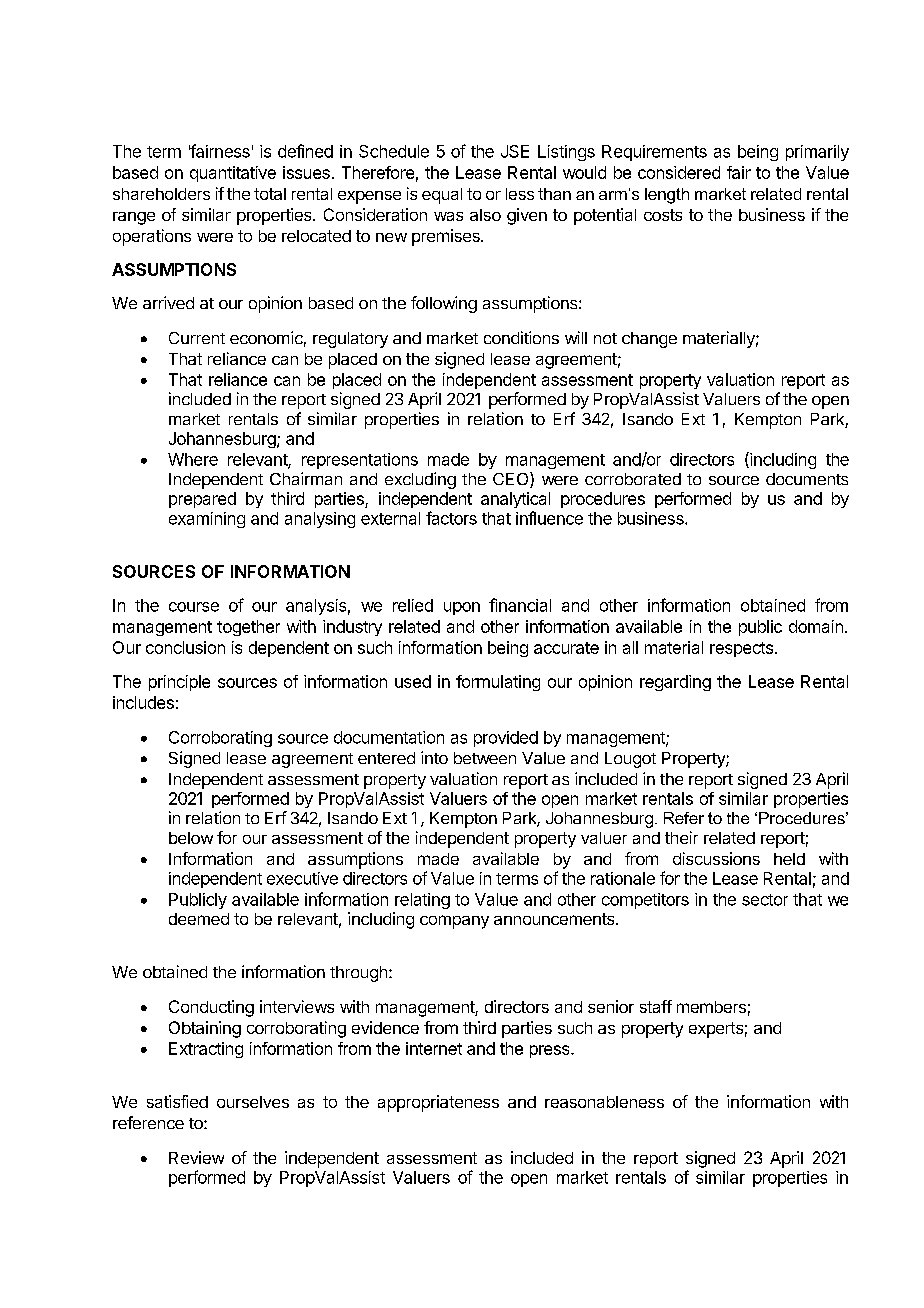 This screenshot has width=924, height=1308. What do you see at coordinates (741, 649) in the screenshot?
I see `respects` at bounding box center [741, 649].
